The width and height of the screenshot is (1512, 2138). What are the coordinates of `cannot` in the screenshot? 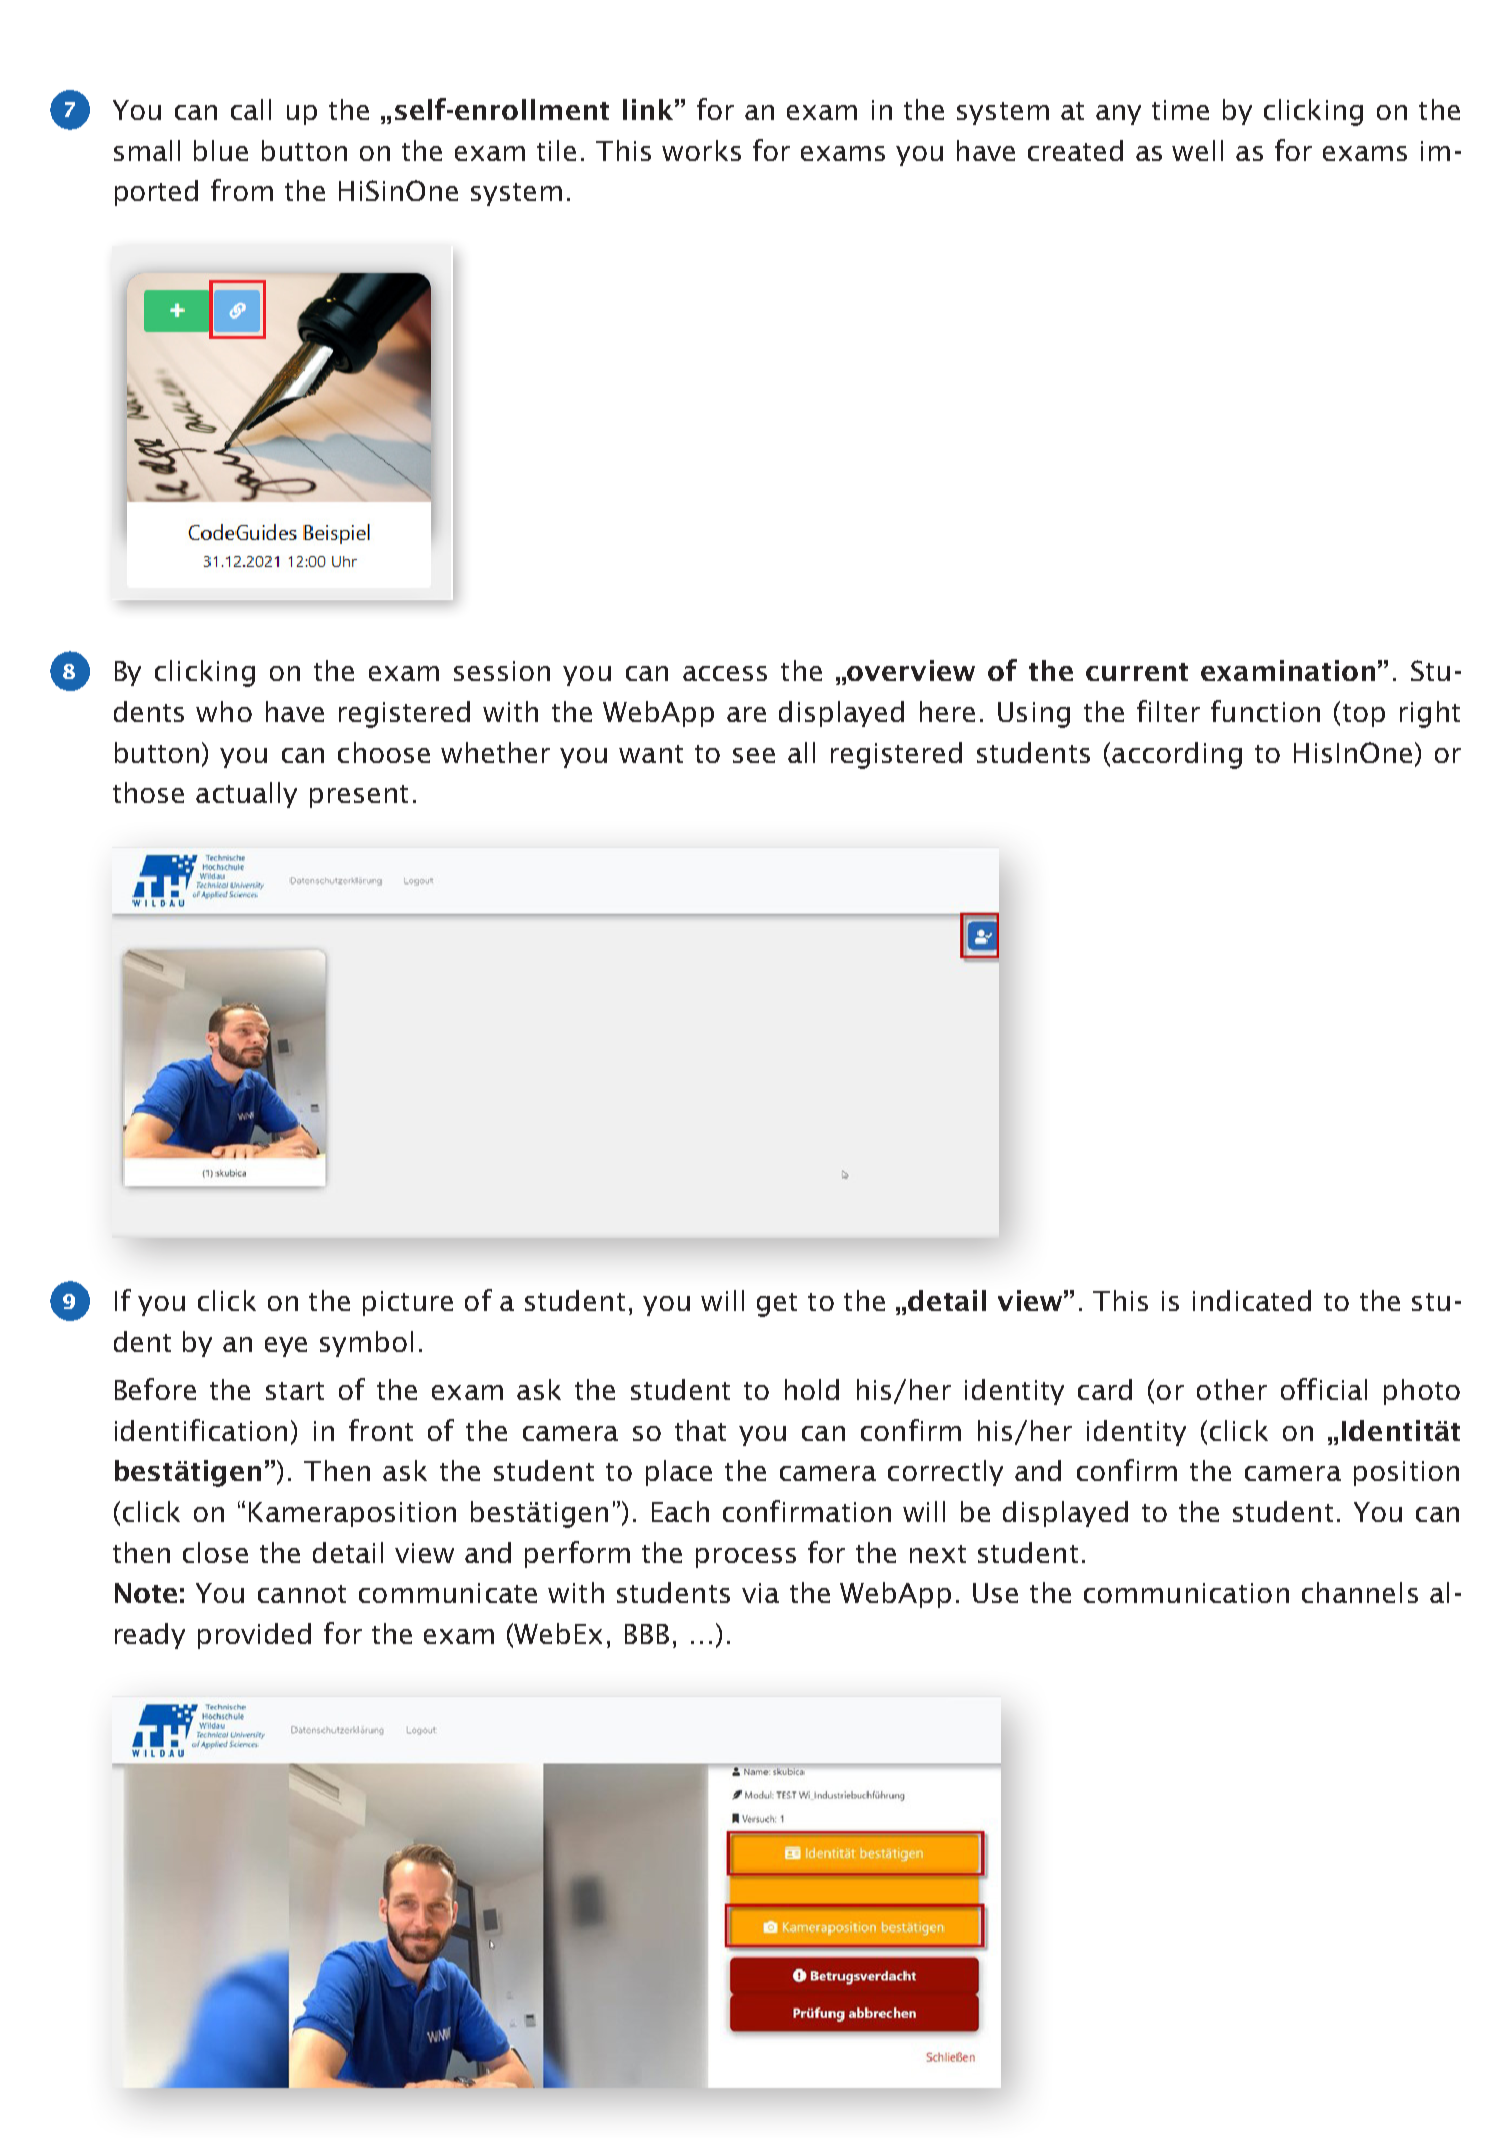 It's located at (302, 1594).
